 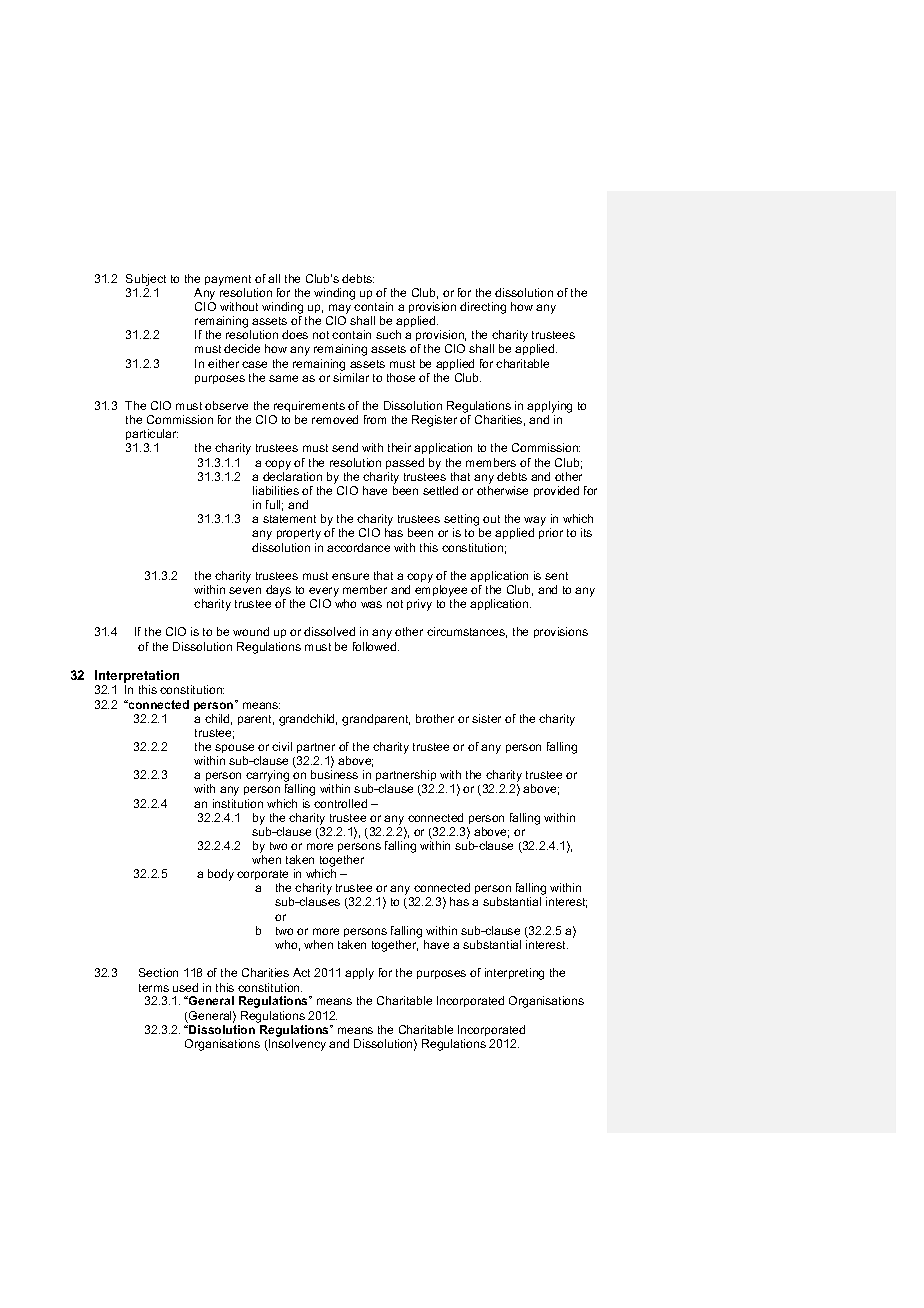 What do you see at coordinates (137, 678) in the page?
I see `Interpretation` at bounding box center [137, 678].
